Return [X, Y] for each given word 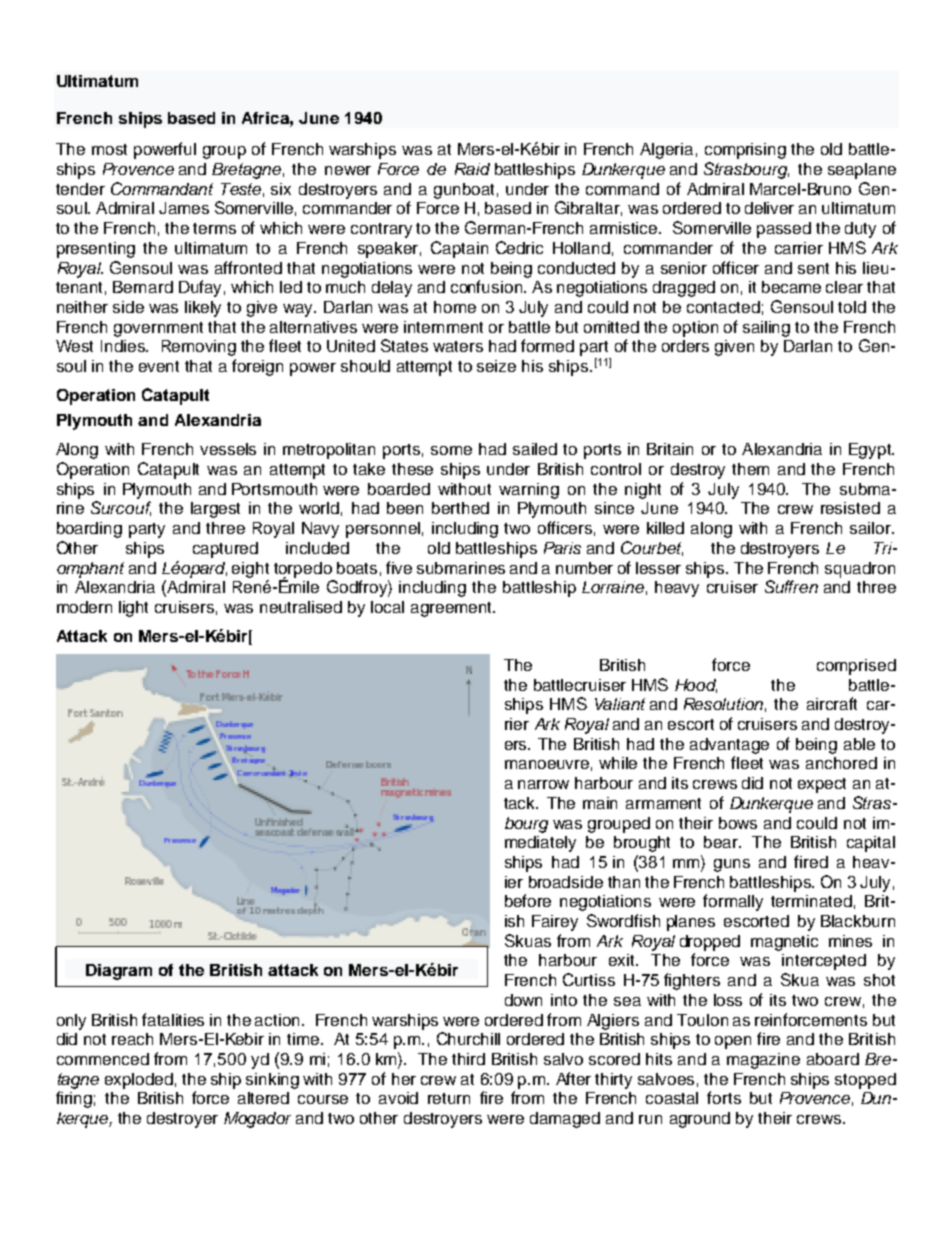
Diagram [119, 972]
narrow [543, 784]
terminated [811, 901]
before [528, 900]
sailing [766, 329]
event [159, 366]
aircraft [832, 703]
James [184, 208]
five [399, 567]
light [133, 609]
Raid [472, 169]
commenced [103, 1059]
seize [496, 366]
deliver [769, 208]
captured [225, 550]
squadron [860, 570]
